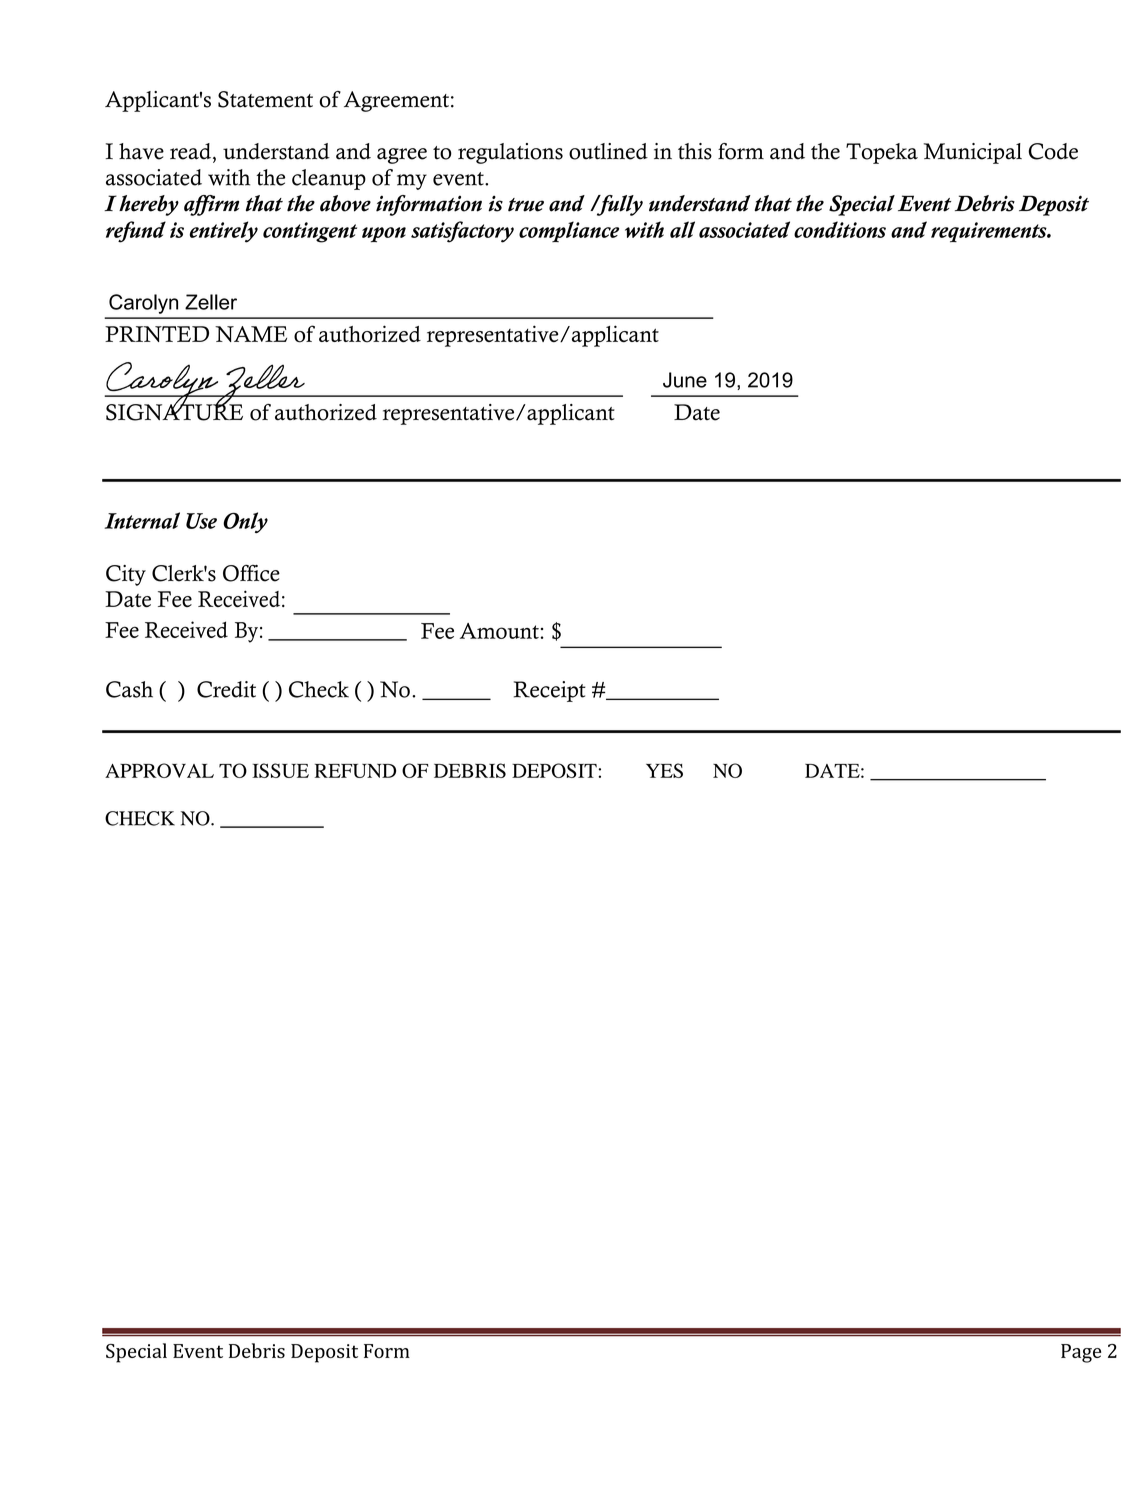 This image has width=1148, height=1486. Describe the element at coordinates (251, 334) in the image. I see `NAME` at that location.
